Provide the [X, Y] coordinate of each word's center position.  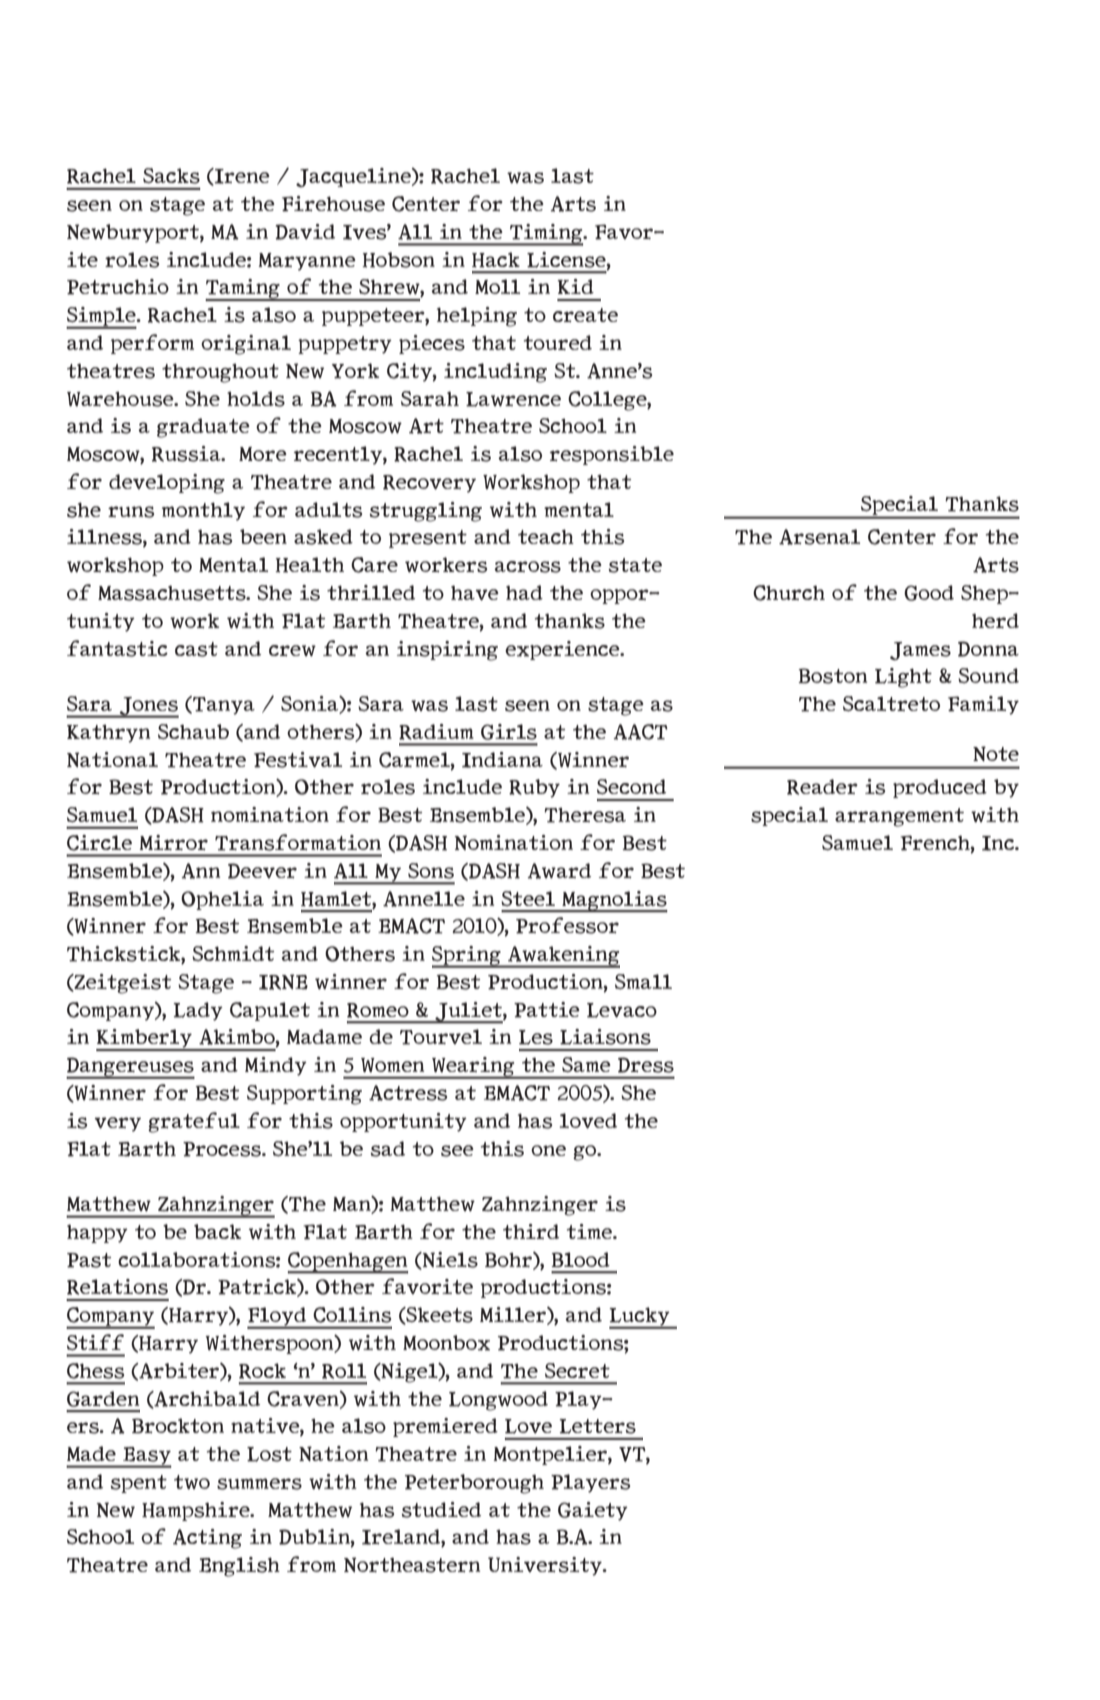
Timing [546, 235]
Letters [597, 1426]
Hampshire [197, 1511]
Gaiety [593, 1511]
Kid [575, 286]
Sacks [171, 176]
